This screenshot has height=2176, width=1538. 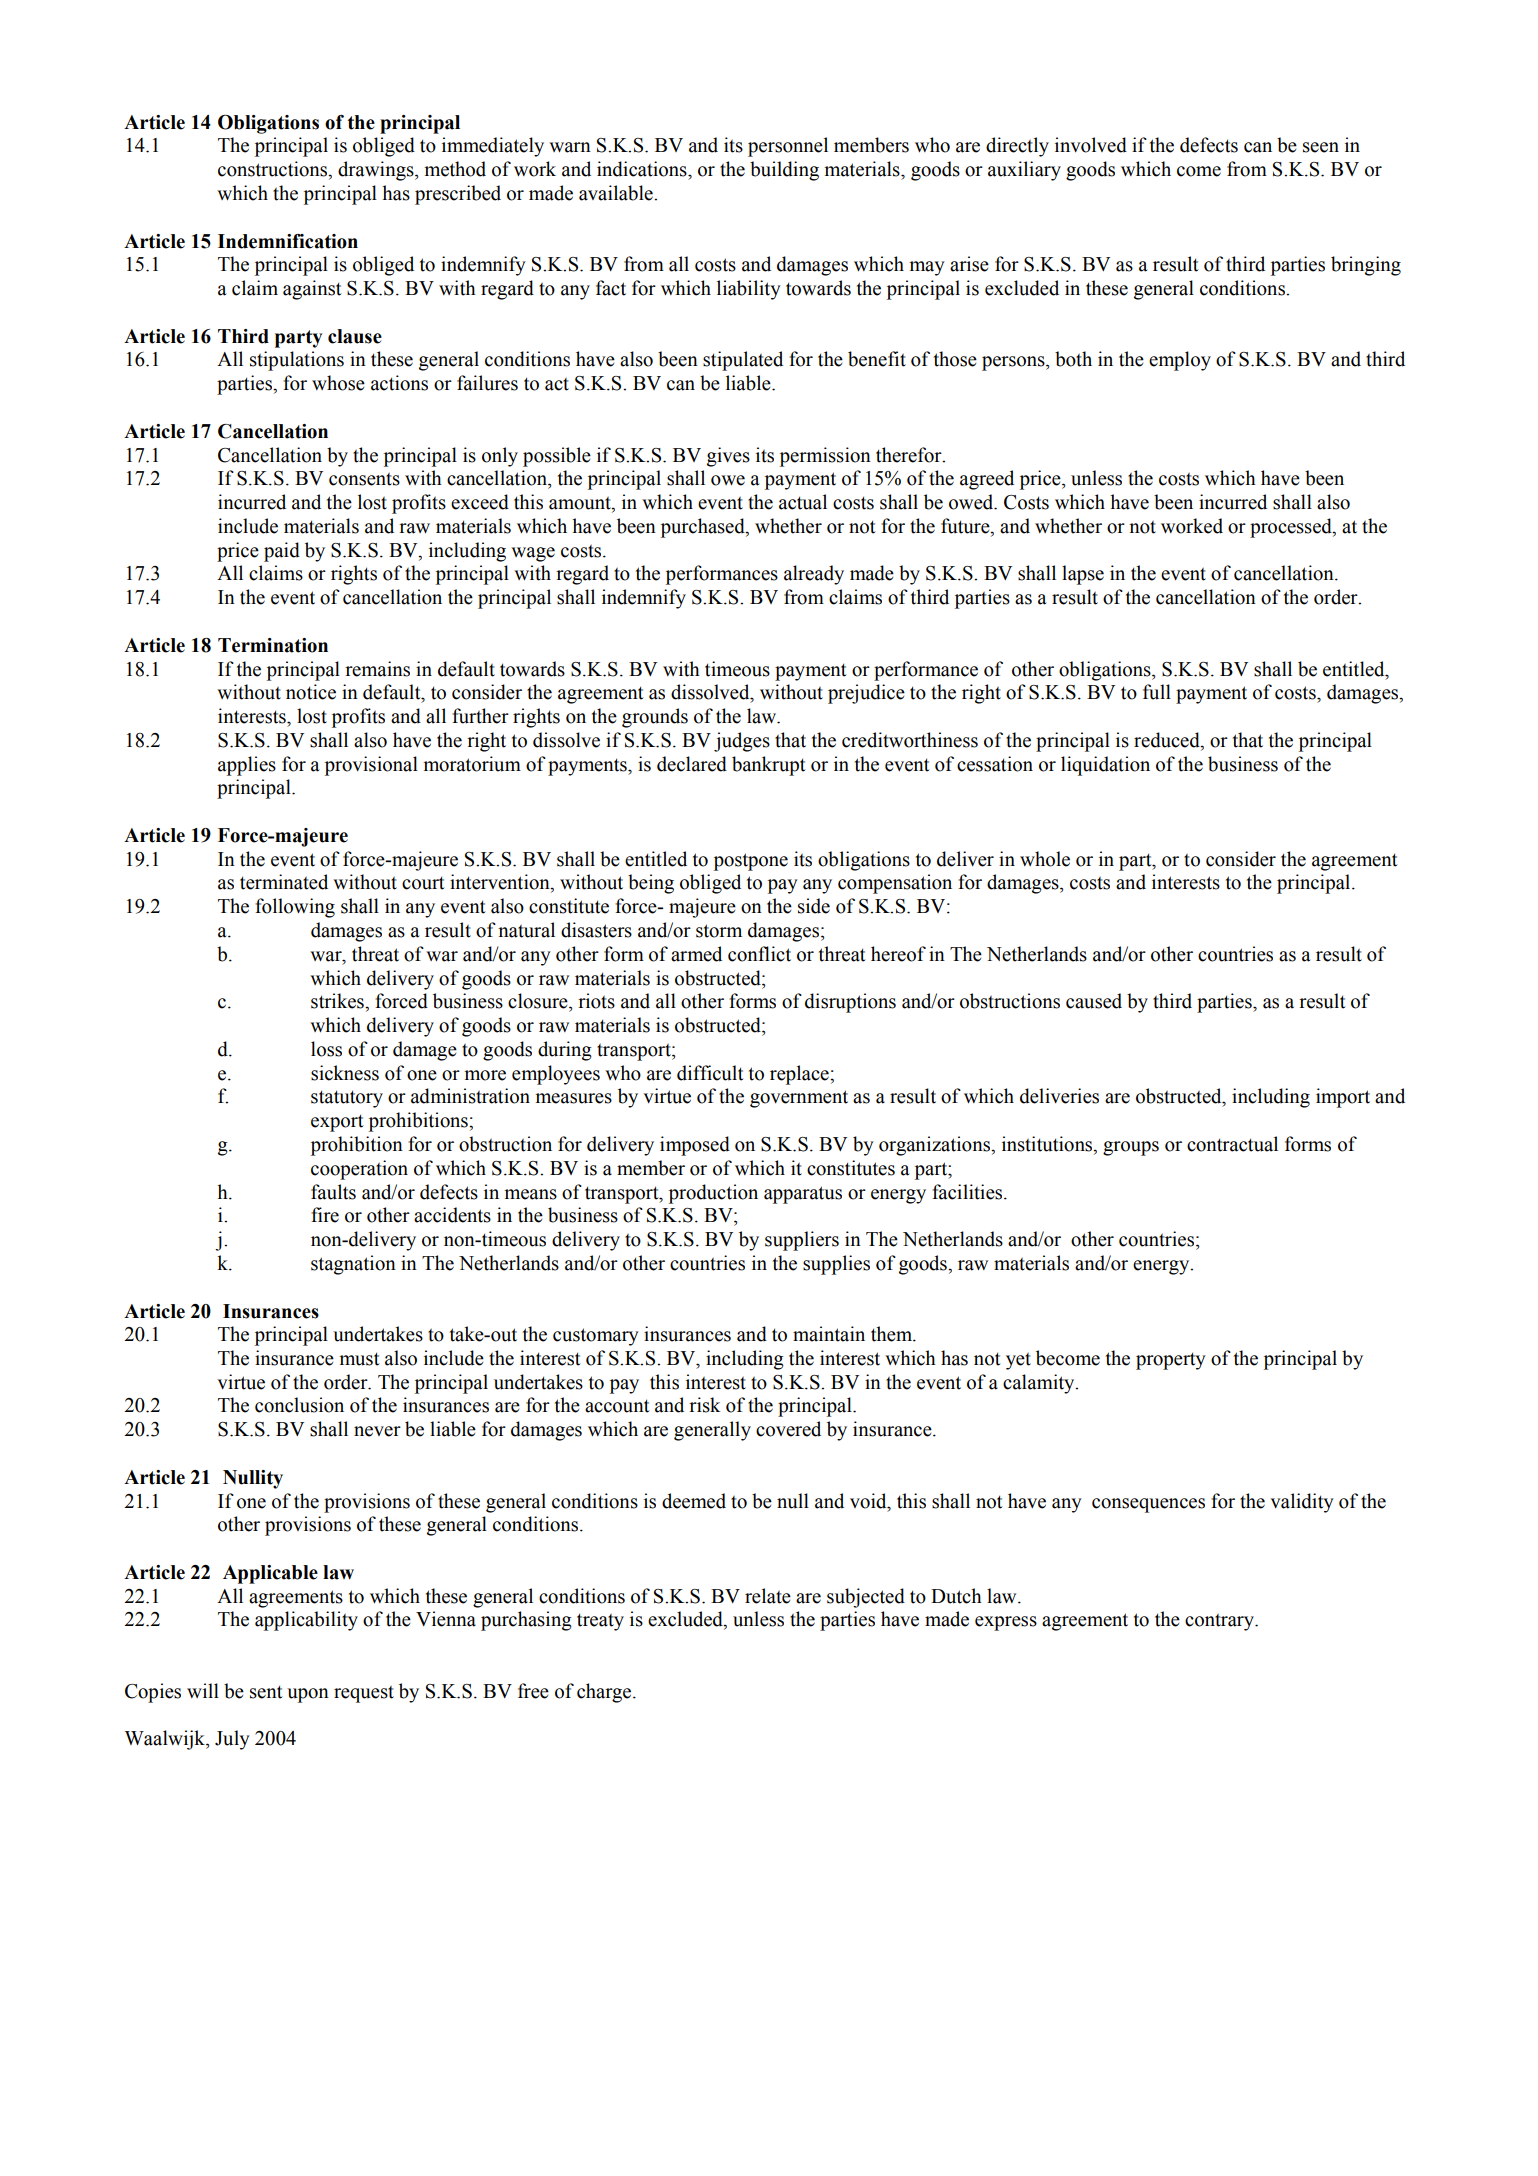 What do you see at coordinates (784, 171) in the screenshot?
I see `building` at bounding box center [784, 171].
